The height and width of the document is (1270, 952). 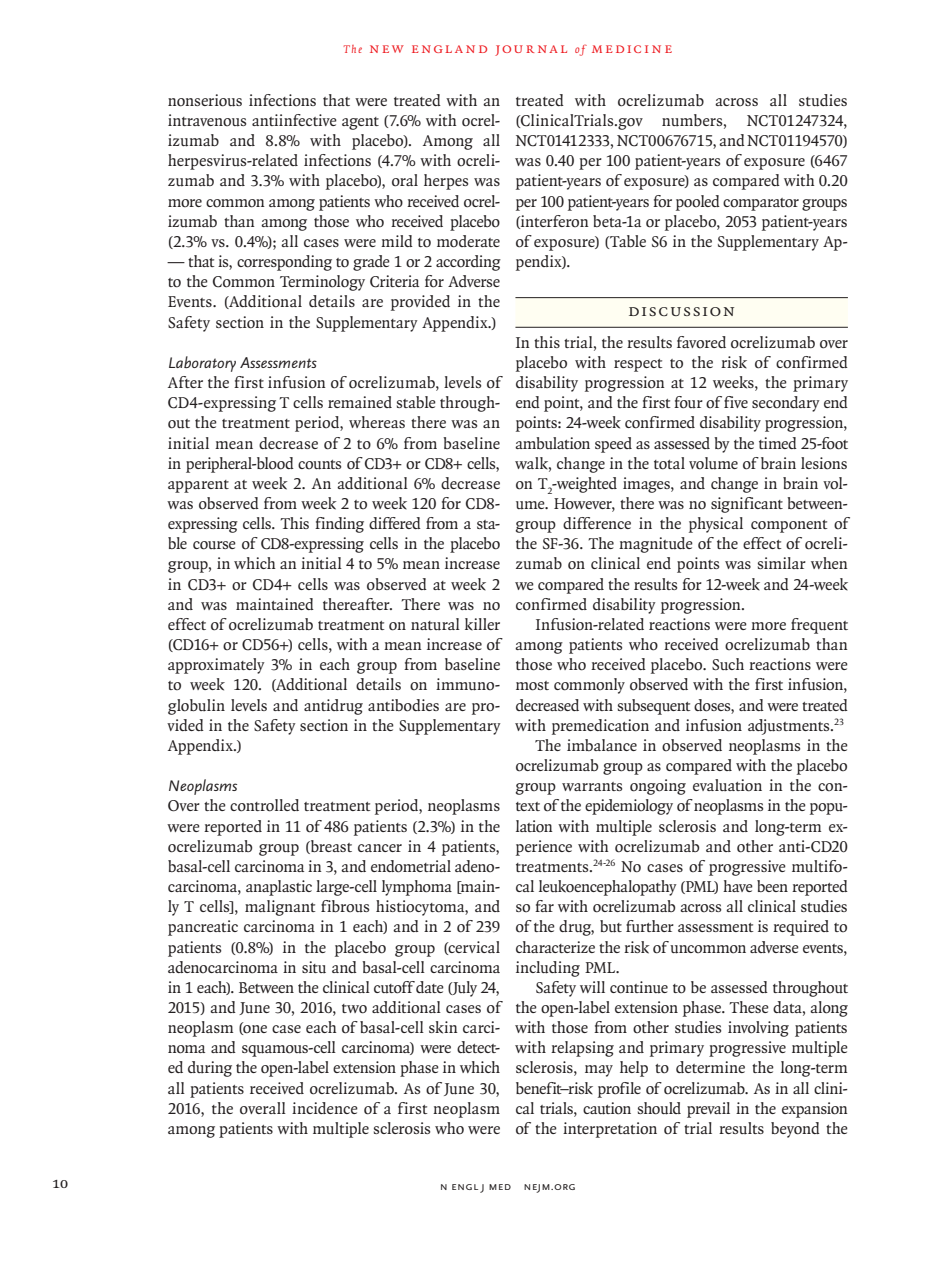 I want to click on speed, so click(x=613, y=445).
